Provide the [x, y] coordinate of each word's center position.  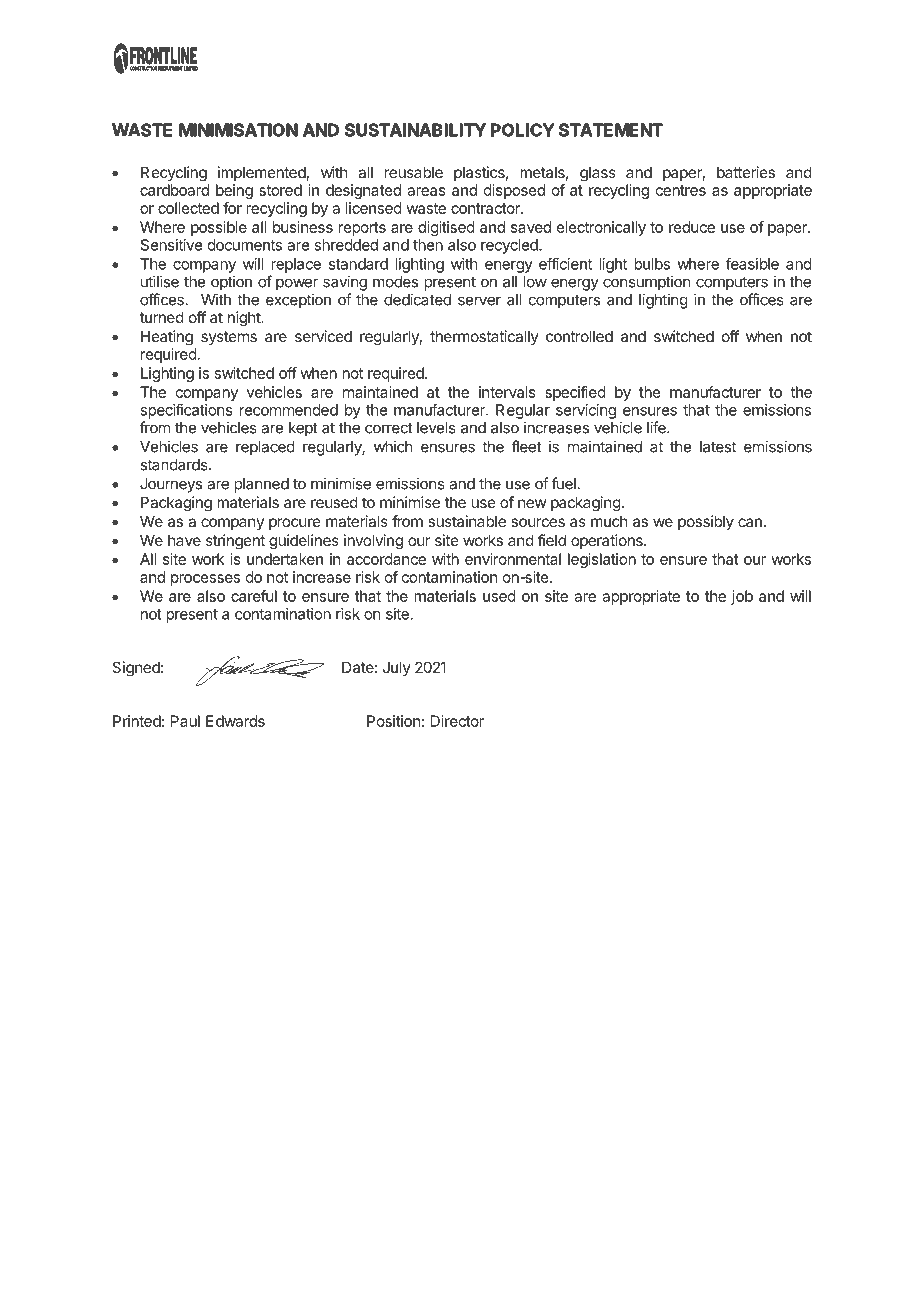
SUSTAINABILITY [415, 130]
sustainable [467, 521]
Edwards [235, 721]
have [184, 540]
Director [457, 721]
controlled [579, 336]
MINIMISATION [238, 130]
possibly [706, 522]
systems [229, 338]
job [742, 597]
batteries [746, 172]
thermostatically [484, 337]
